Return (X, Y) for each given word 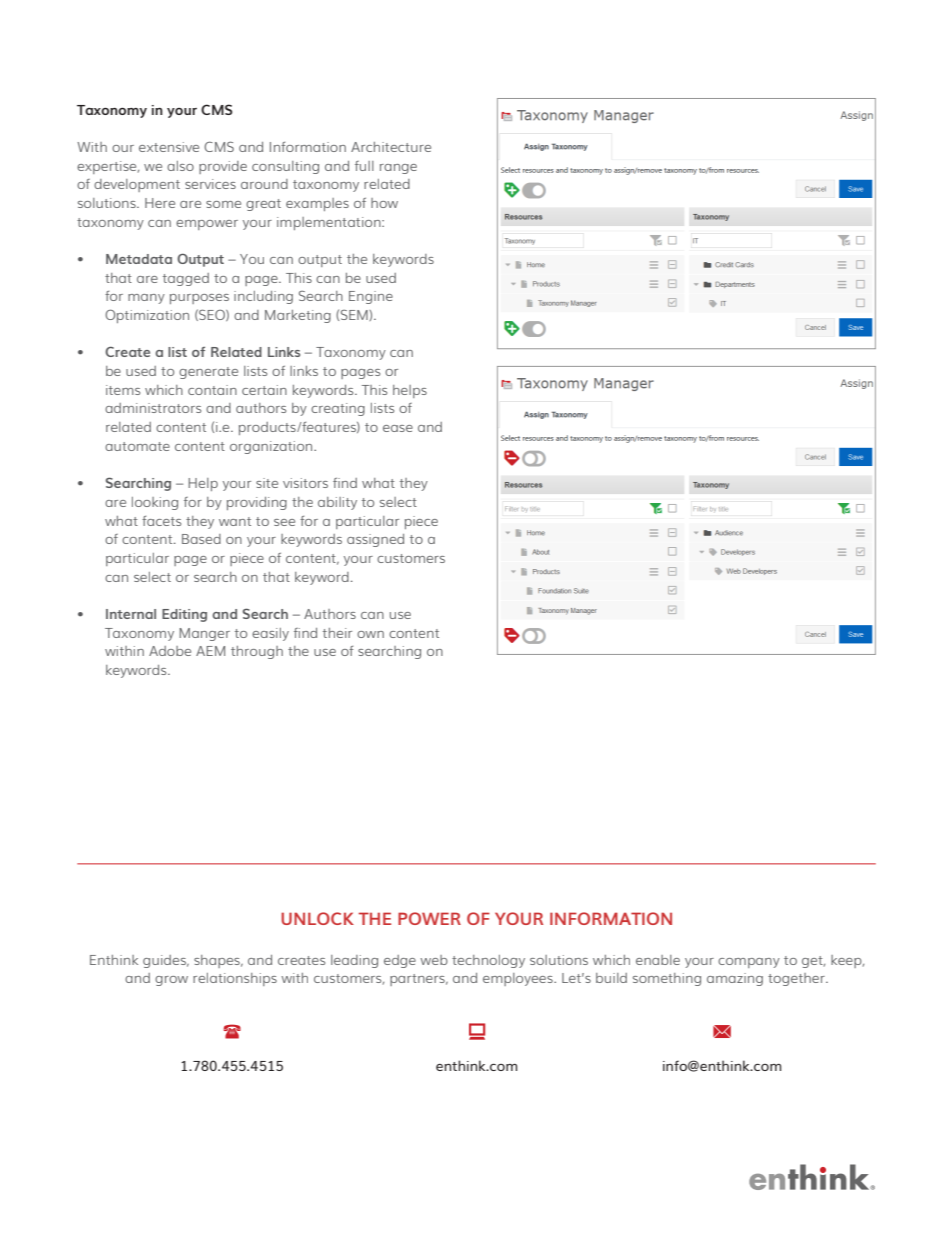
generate (208, 373)
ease (398, 428)
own (370, 634)
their (337, 633)
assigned (375, 540)
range (398, 169)
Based (201, 539)
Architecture (391, 147)
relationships (235, 979)
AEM (210, 651)
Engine (371, 297)
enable (658, 960)
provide (223, 167)
